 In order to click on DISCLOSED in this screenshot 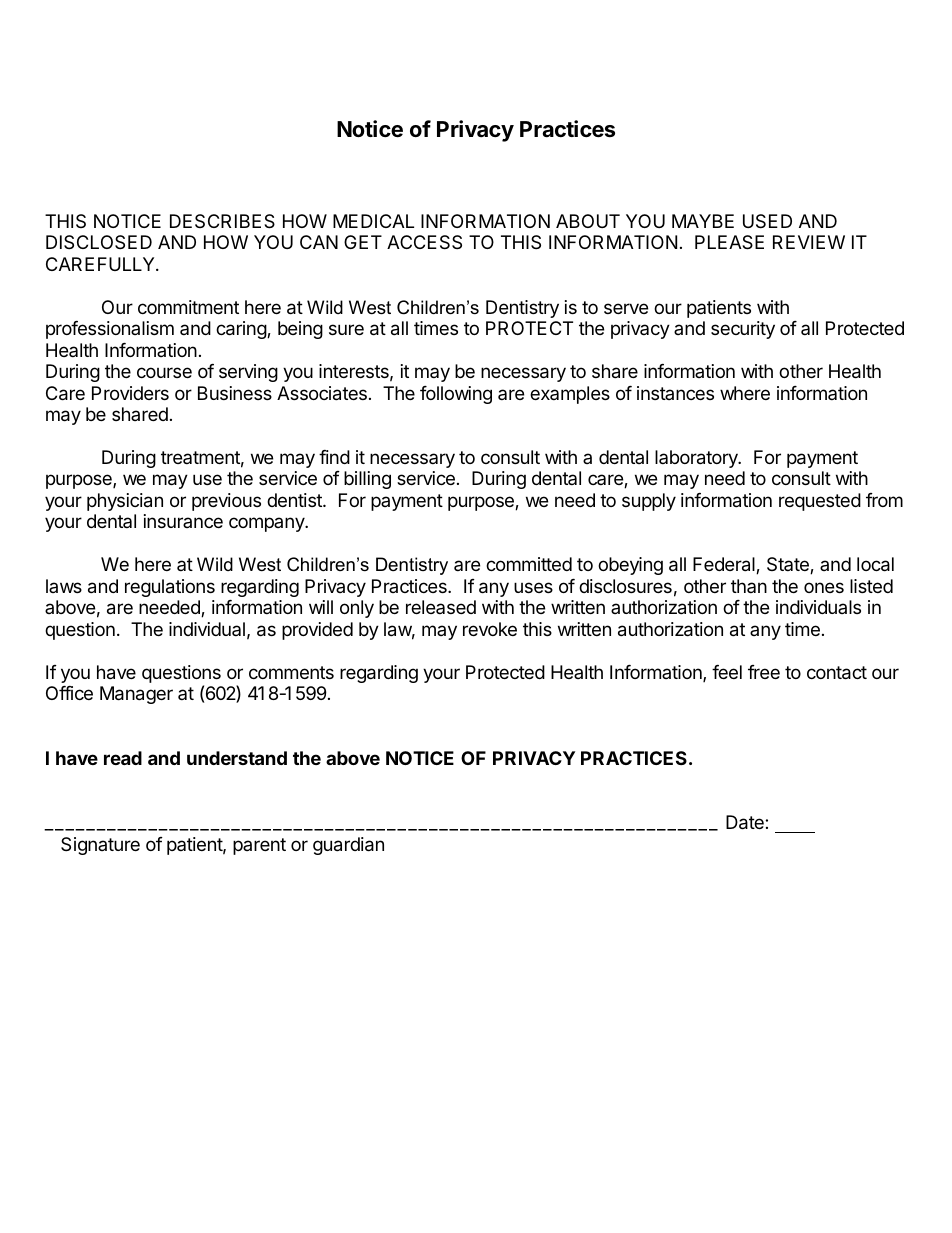, I will do `click(99, 242)`.
